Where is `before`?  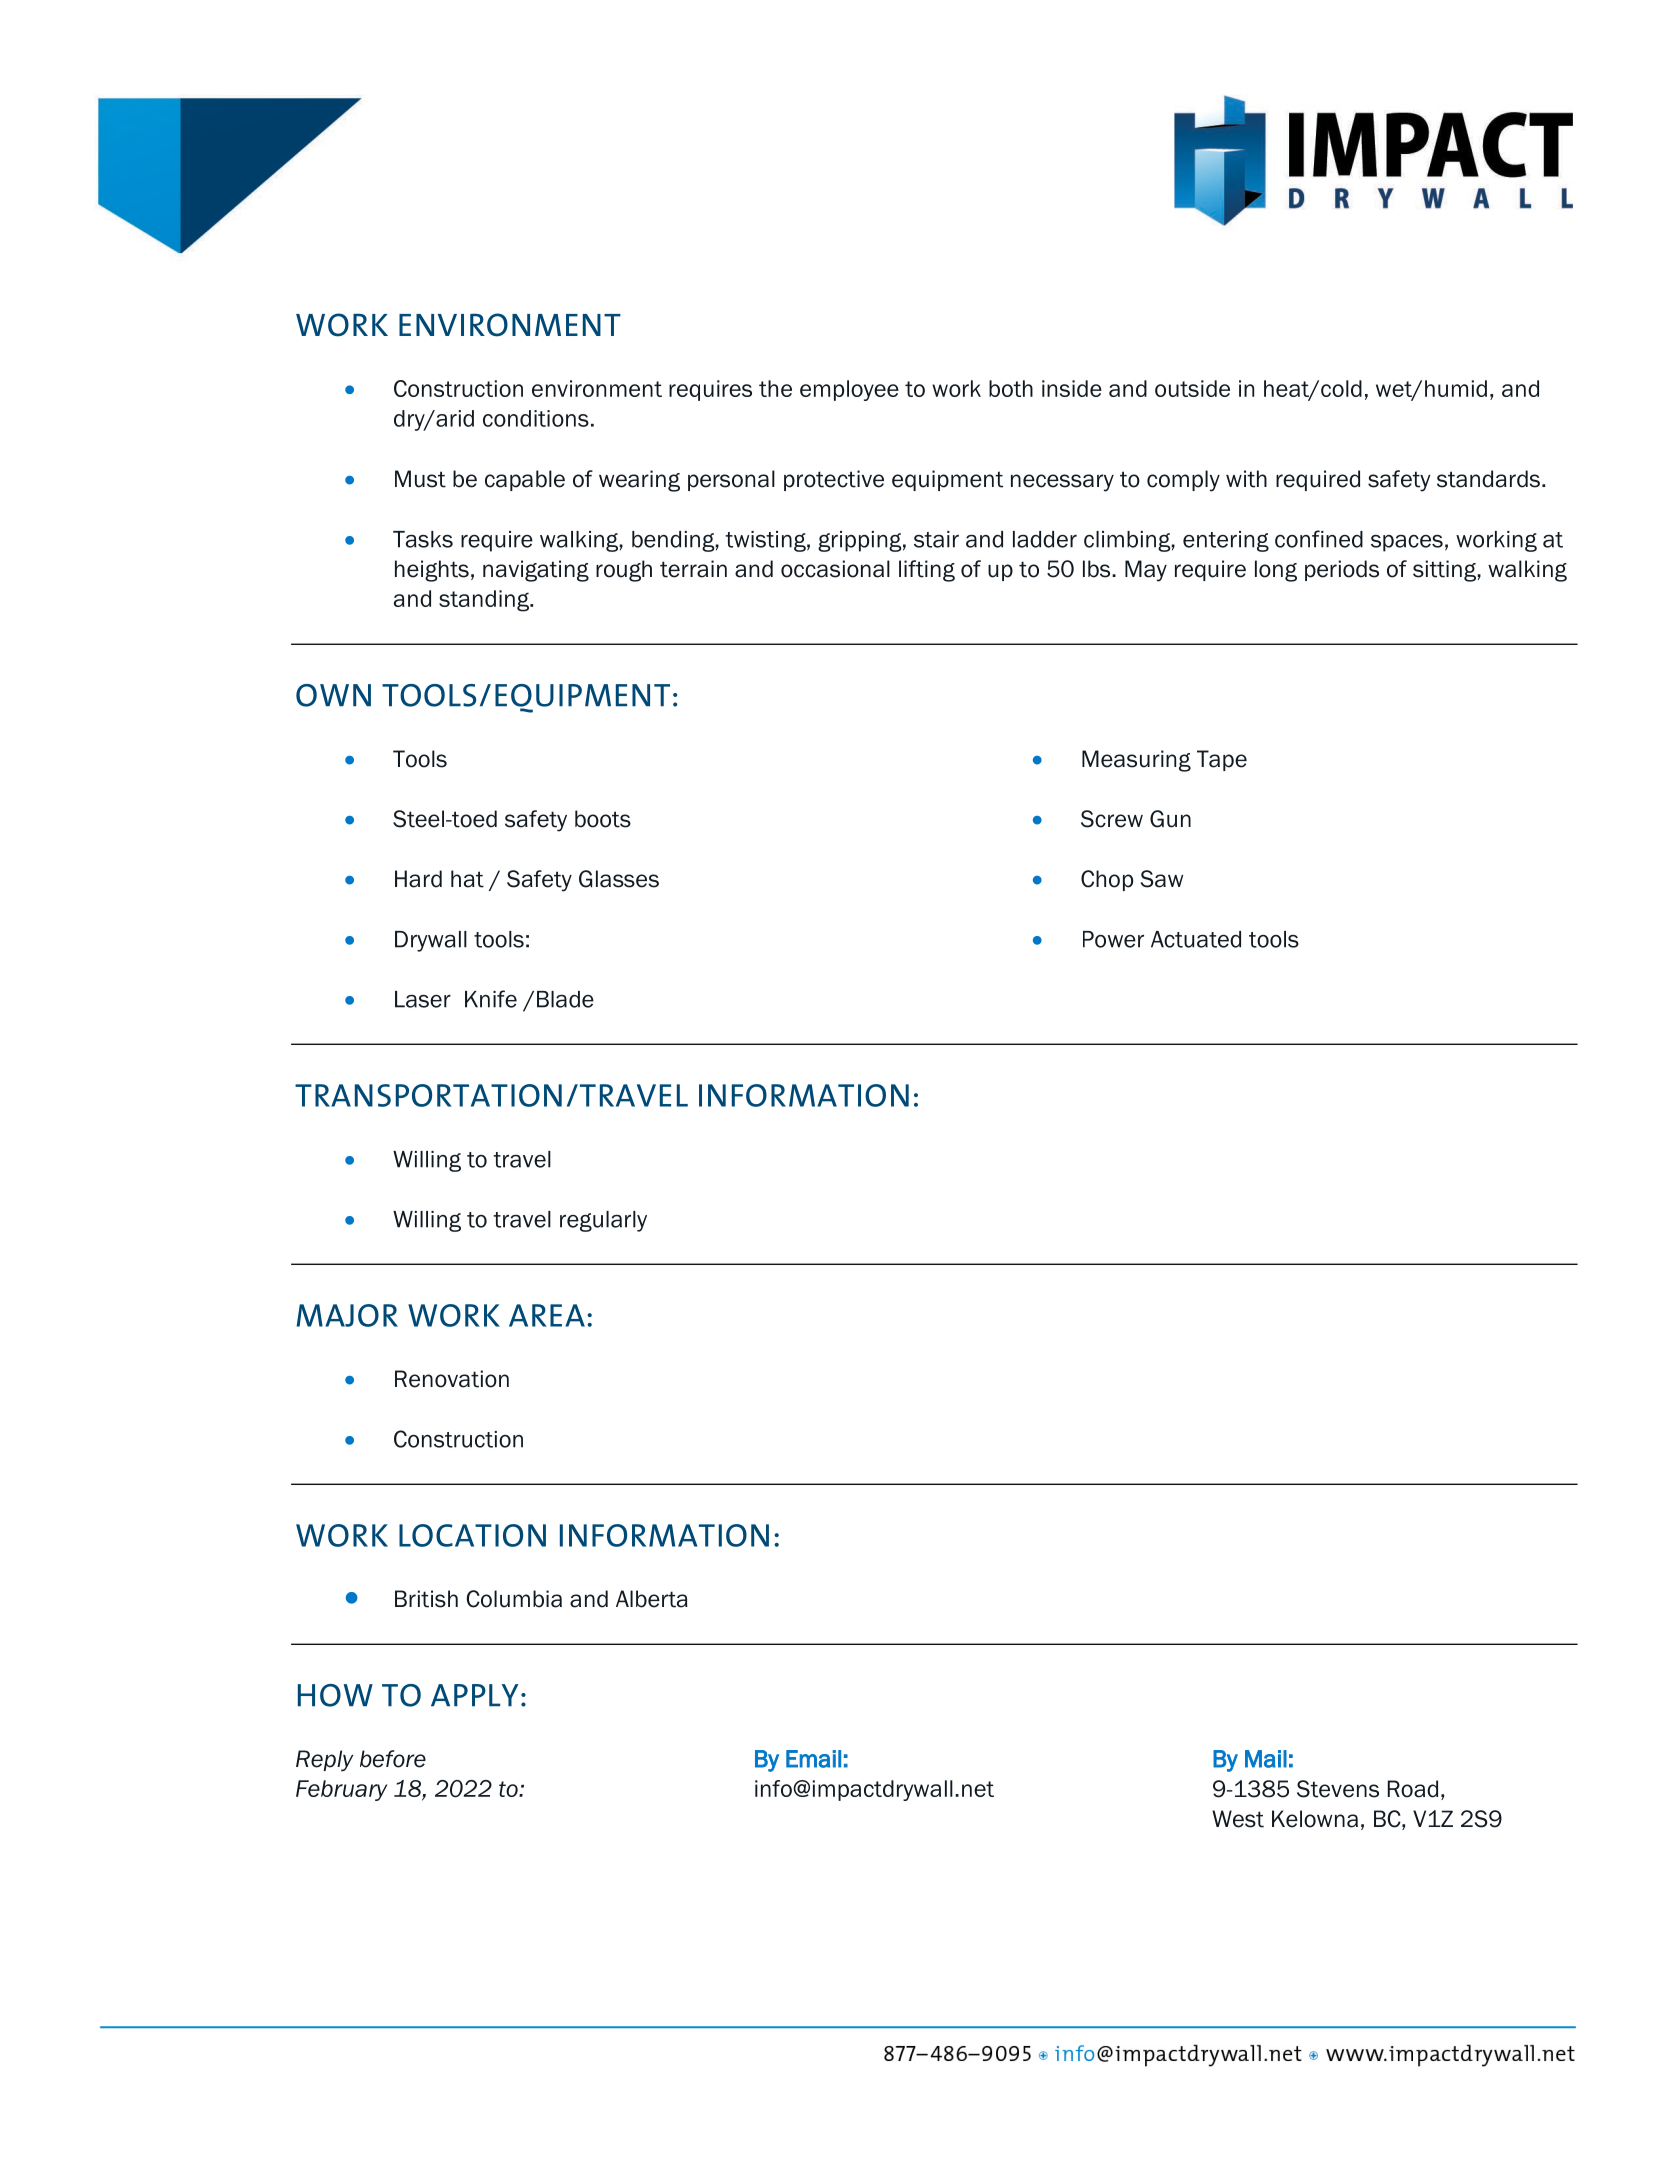
before is located at coordinates (393, 1759).
